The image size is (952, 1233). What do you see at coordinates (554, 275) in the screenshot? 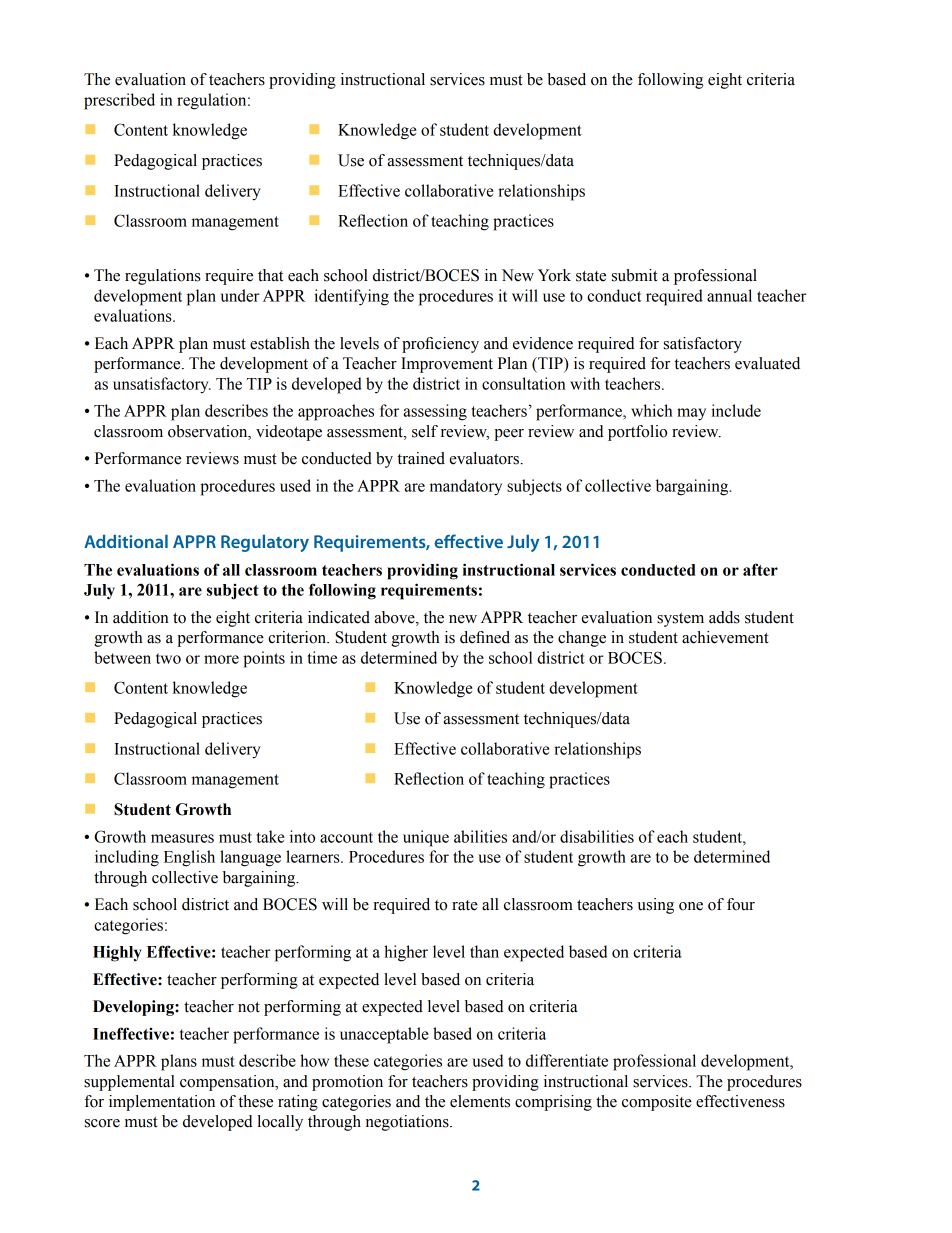
I see `York` at bounding box center [554, 275].
